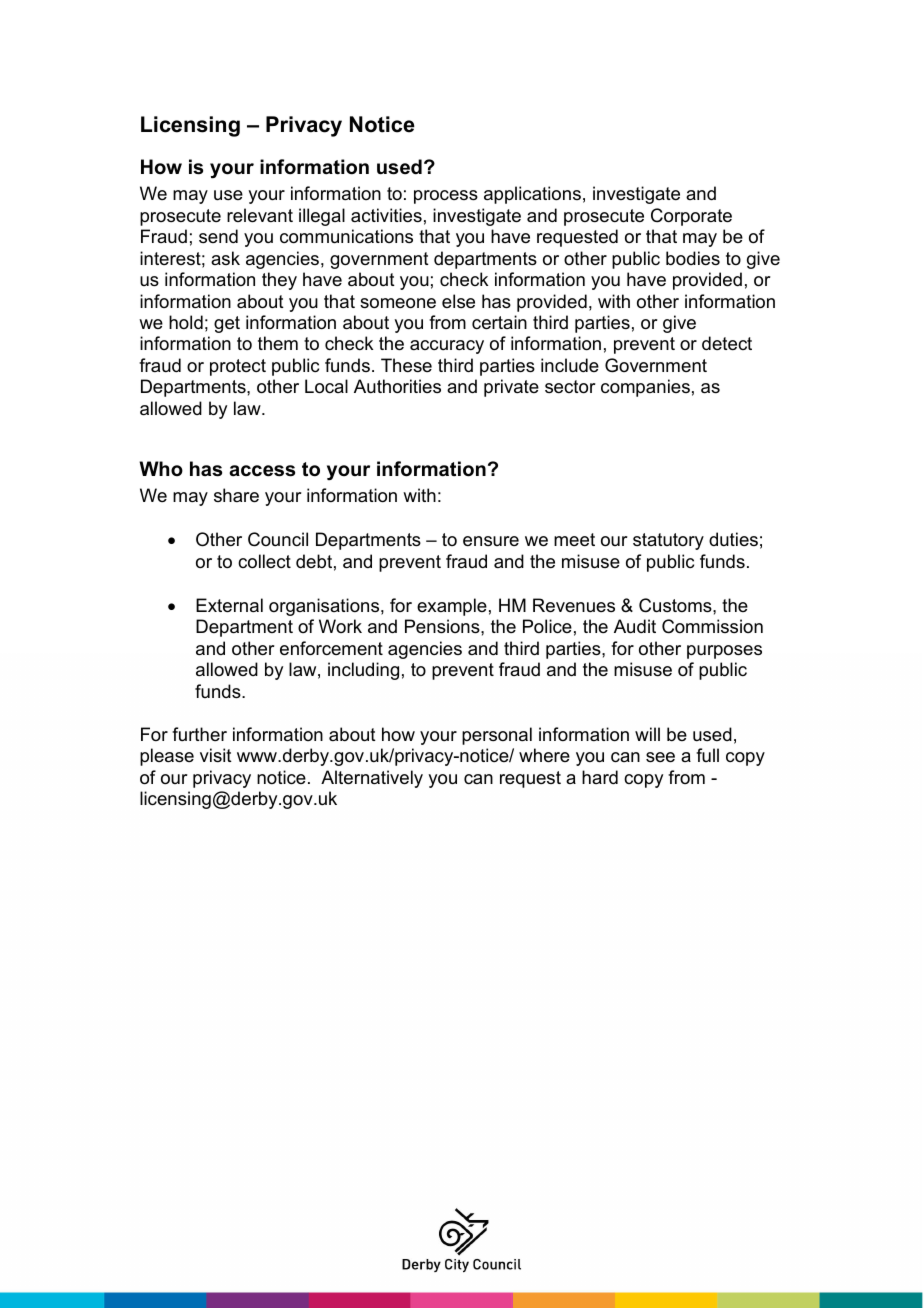  Describe the element at coordinates (236, 495) in the screenshot. I see `share` at that location.
